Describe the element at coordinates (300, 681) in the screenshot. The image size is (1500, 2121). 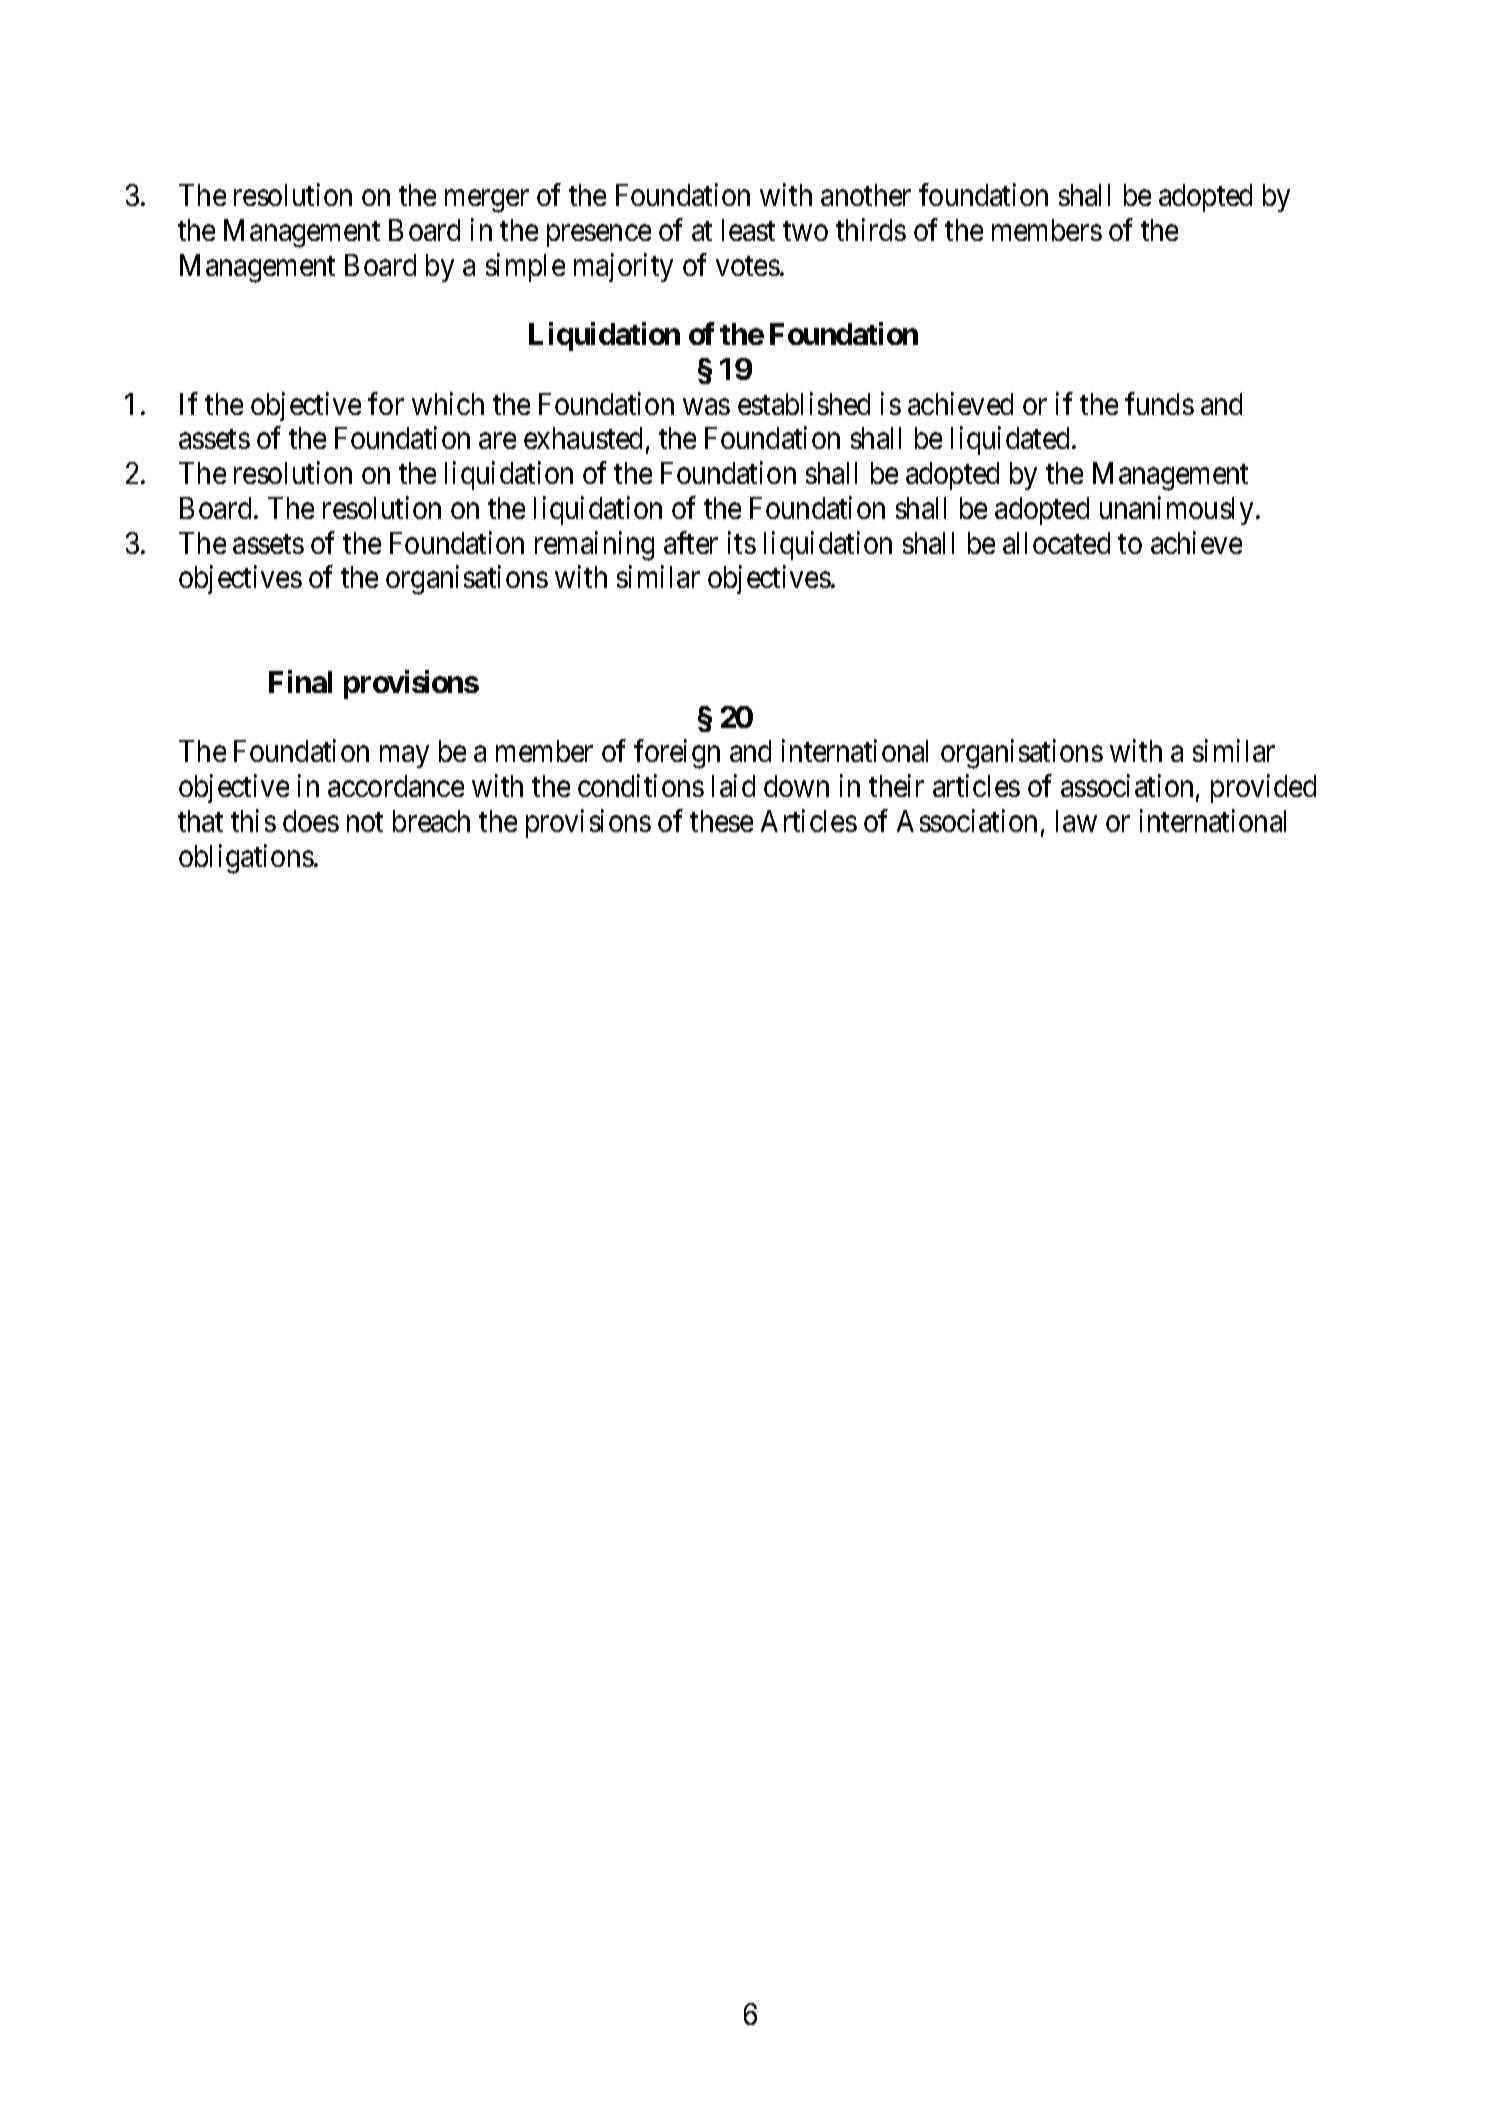
I see `Final` at that location.
